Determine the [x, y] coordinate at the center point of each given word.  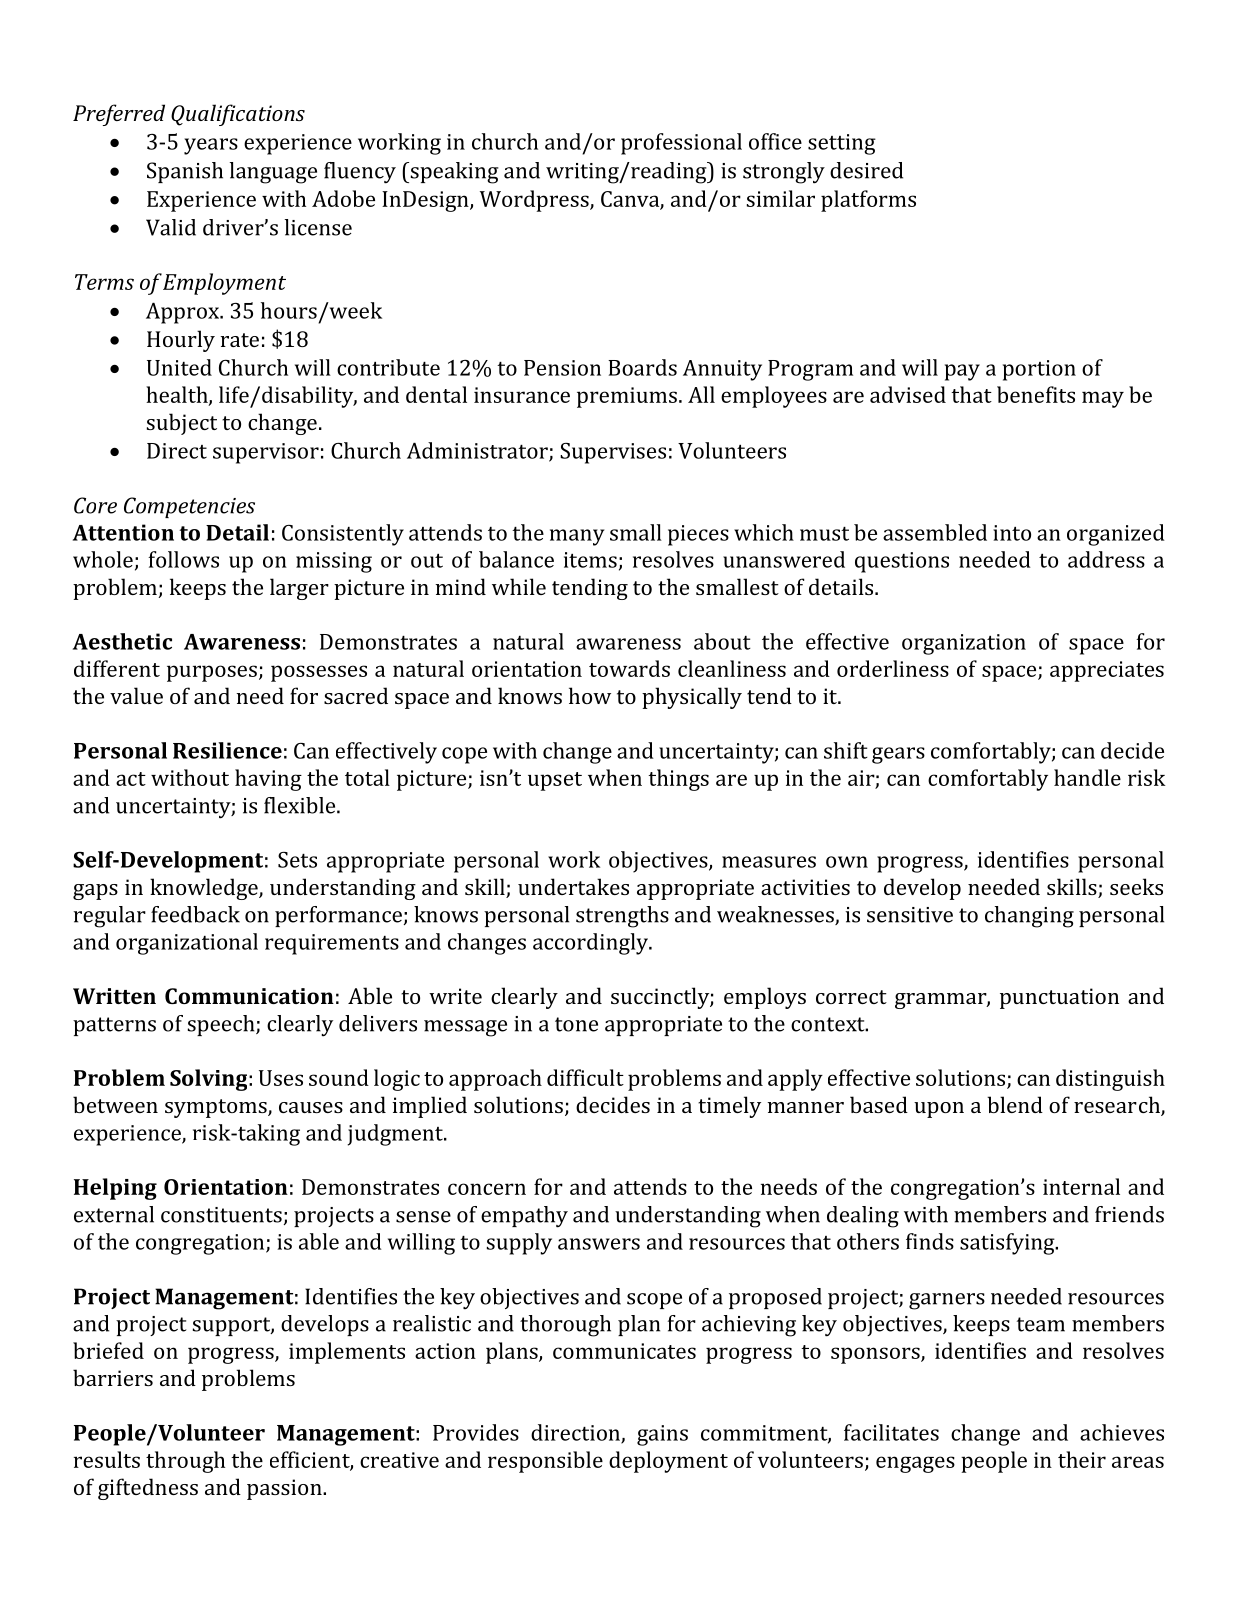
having [268, 780]
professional [681, 144]
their [1082, 1459]
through [185, 1462]
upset [555, 781]
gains [662, 1435]
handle [1087, 777]
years [211, 146]
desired [866, 170]
